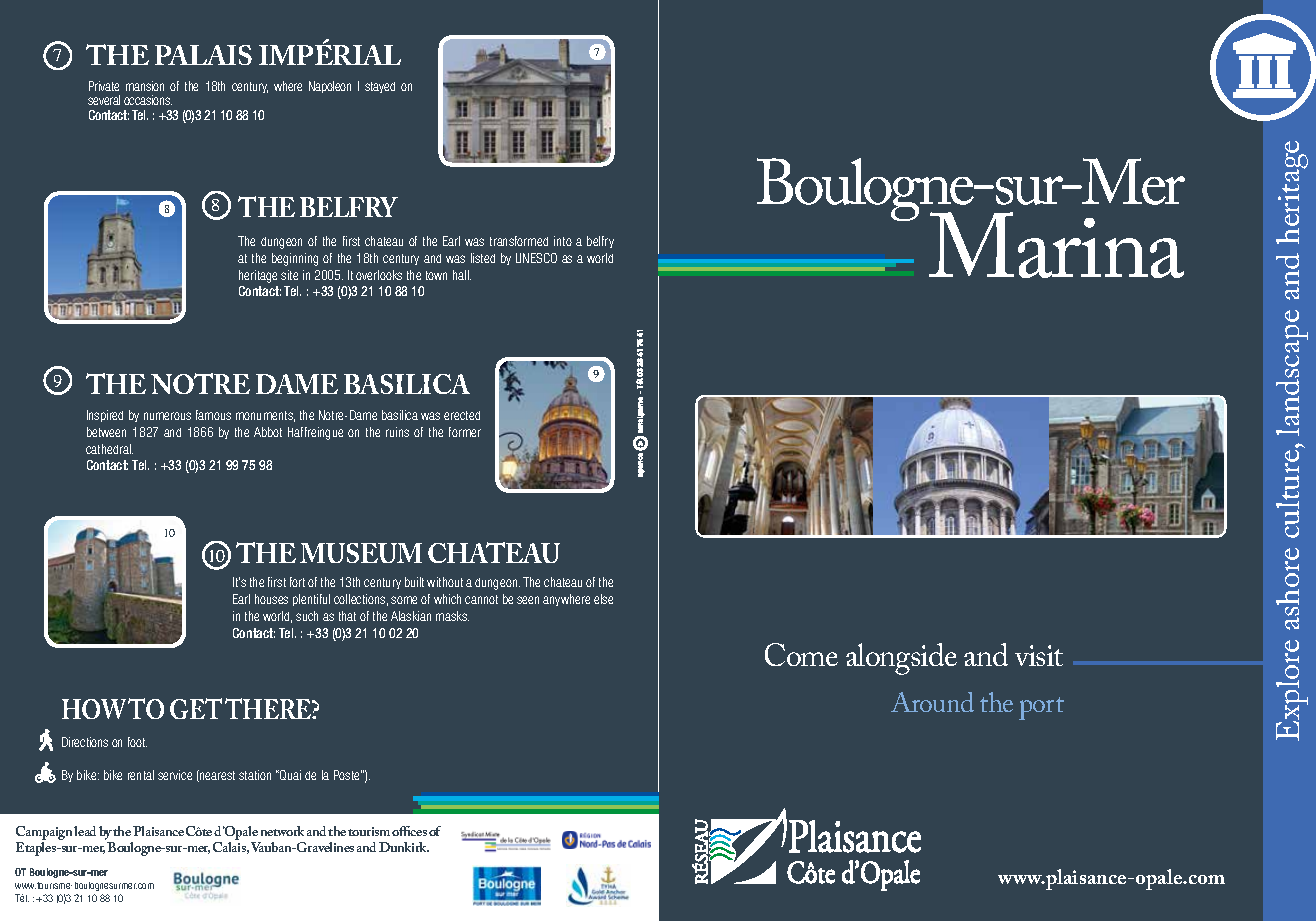 Image resolution: width=1316 pixels, height=921 pixels. I want to click on UNESCO, so click(536, 258).
